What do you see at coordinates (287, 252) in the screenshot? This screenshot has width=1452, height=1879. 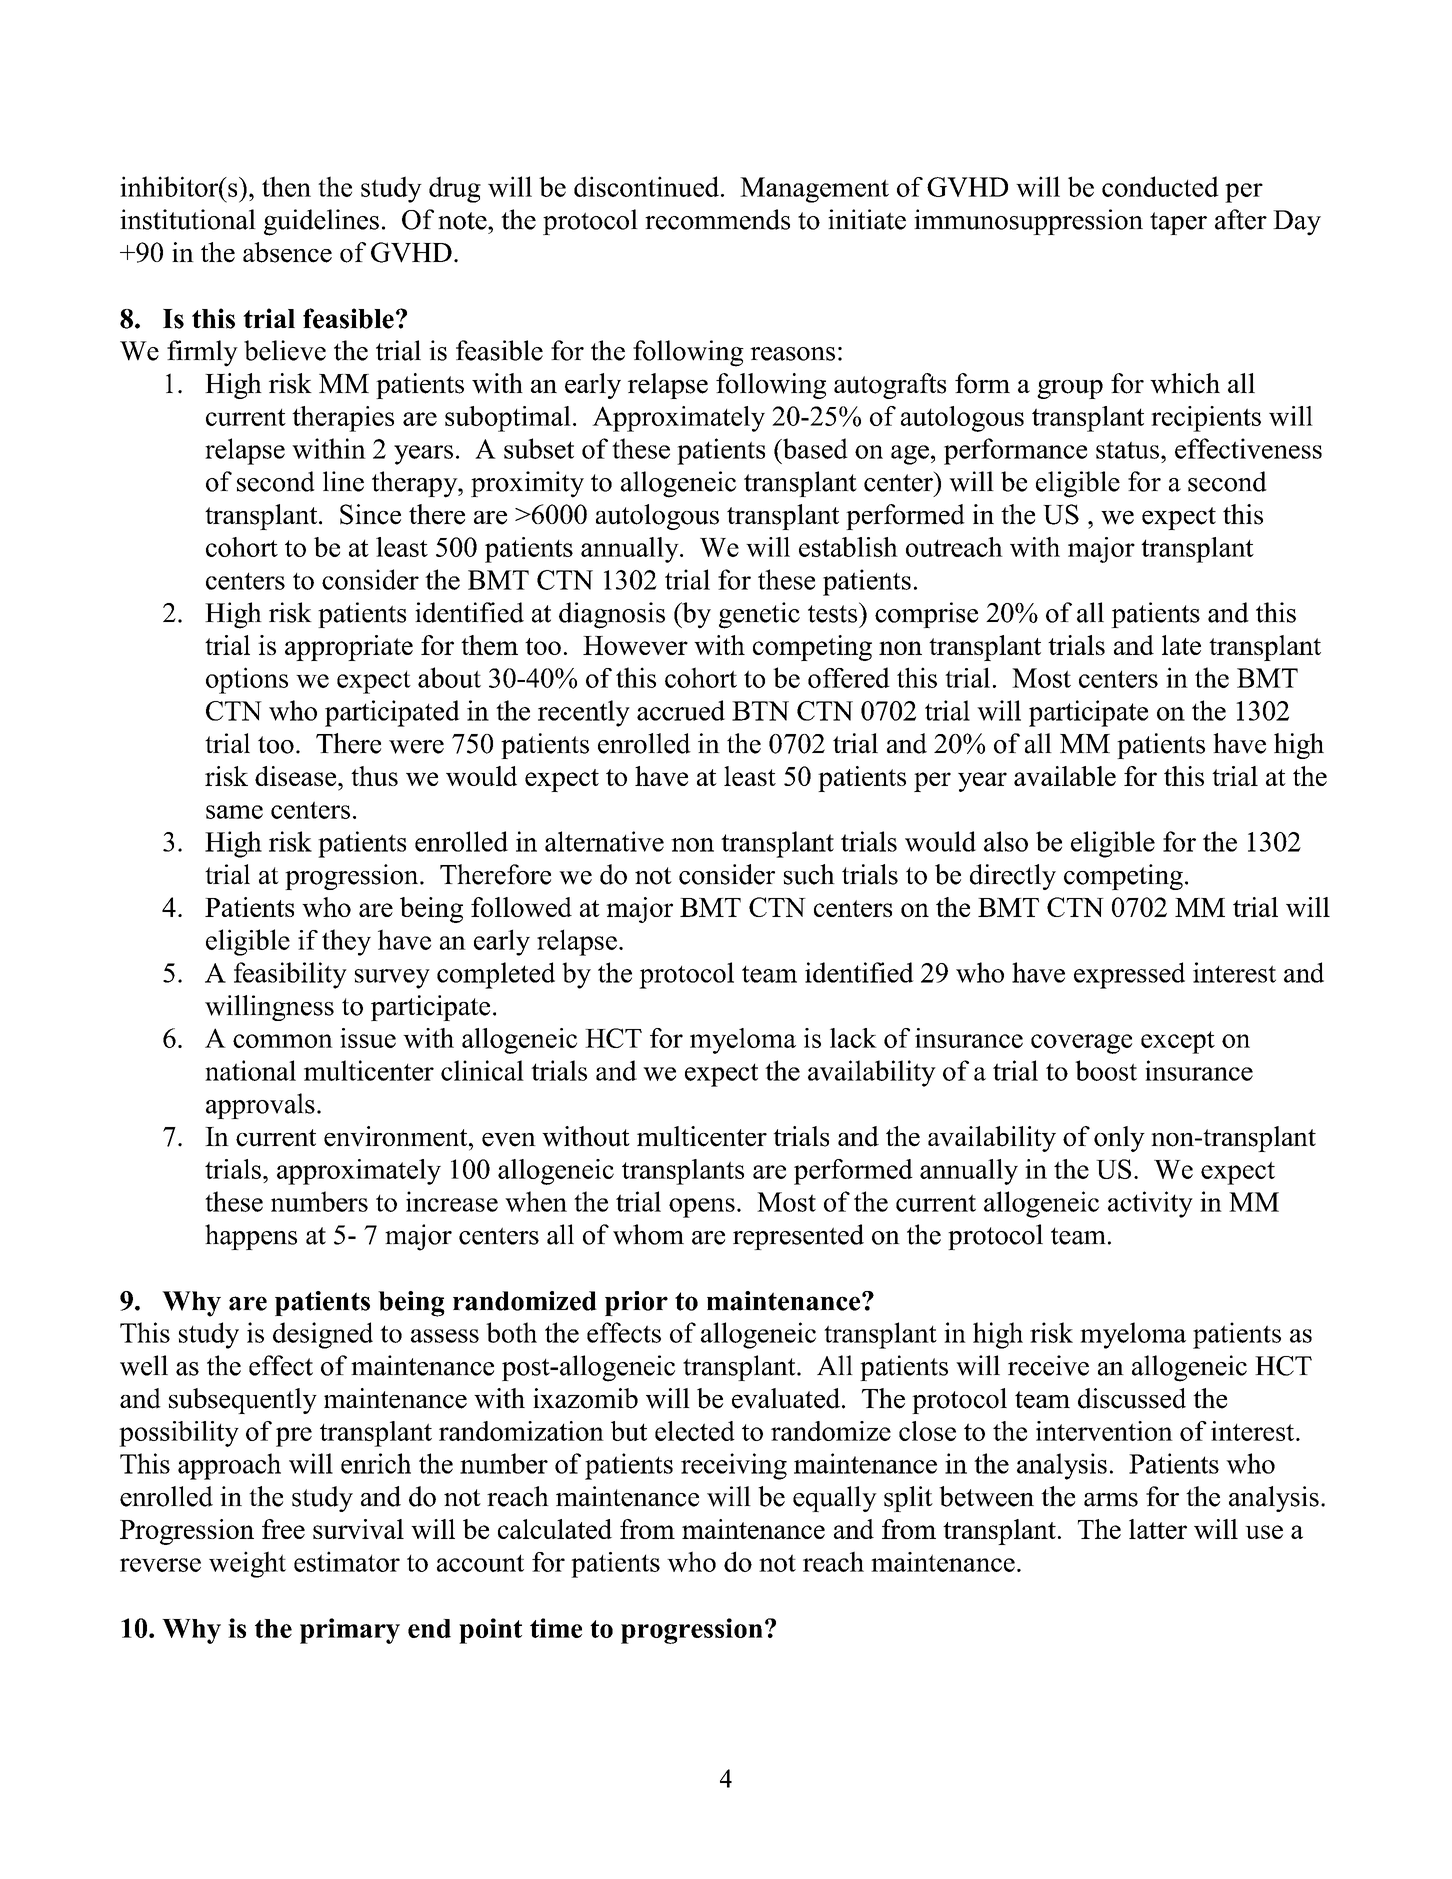 I see `absence` at bounding box center [287, 252].
